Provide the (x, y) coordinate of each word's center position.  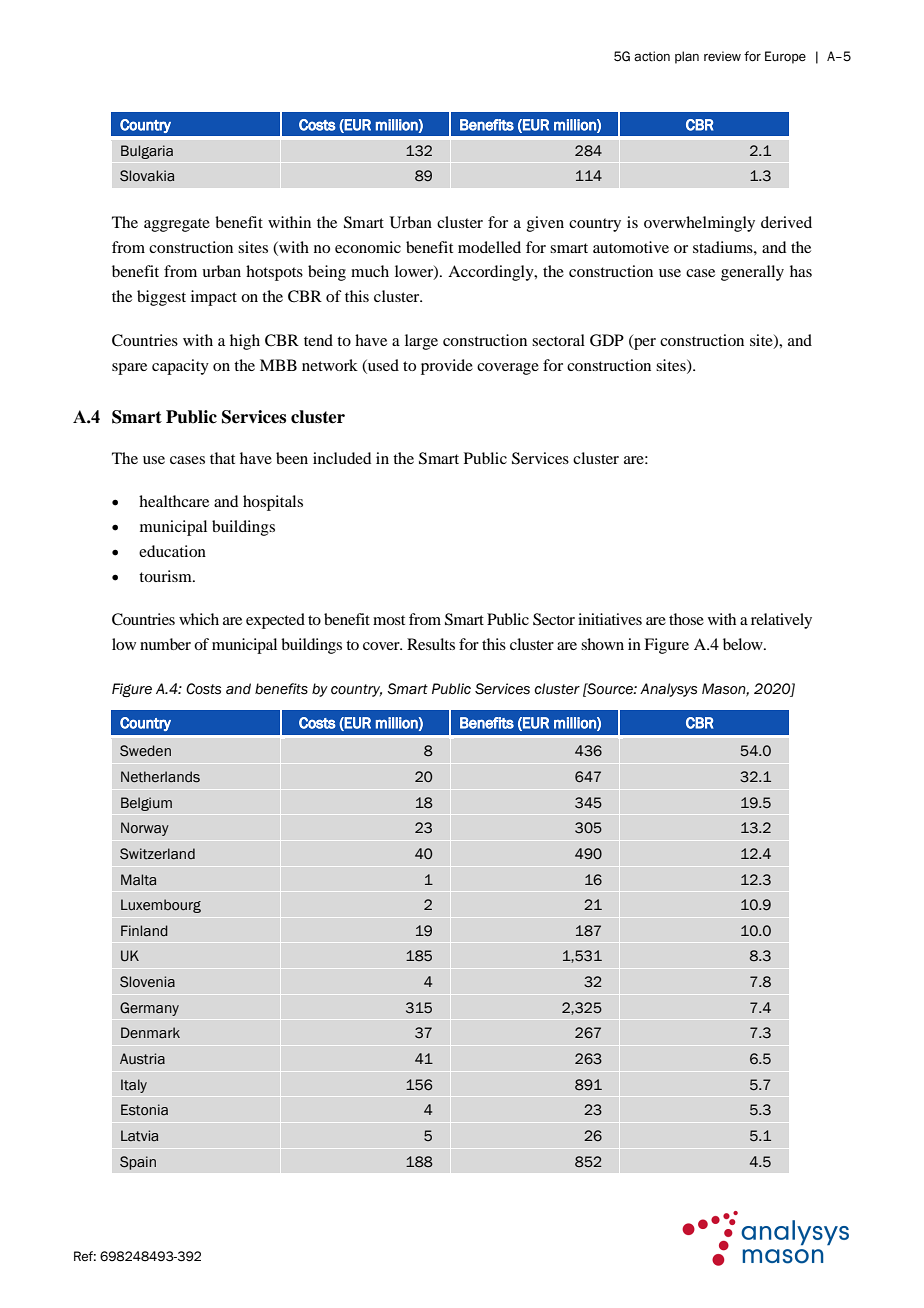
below (744, 644)
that (222, 458)
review (722, 56)
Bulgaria (147, 152)
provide (447, 367)
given (545, 224)
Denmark (150, 1032)
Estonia (144, 1110)
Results (431, 644)
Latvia (139, 1136)
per (644, 344)
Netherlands (160, 777)
